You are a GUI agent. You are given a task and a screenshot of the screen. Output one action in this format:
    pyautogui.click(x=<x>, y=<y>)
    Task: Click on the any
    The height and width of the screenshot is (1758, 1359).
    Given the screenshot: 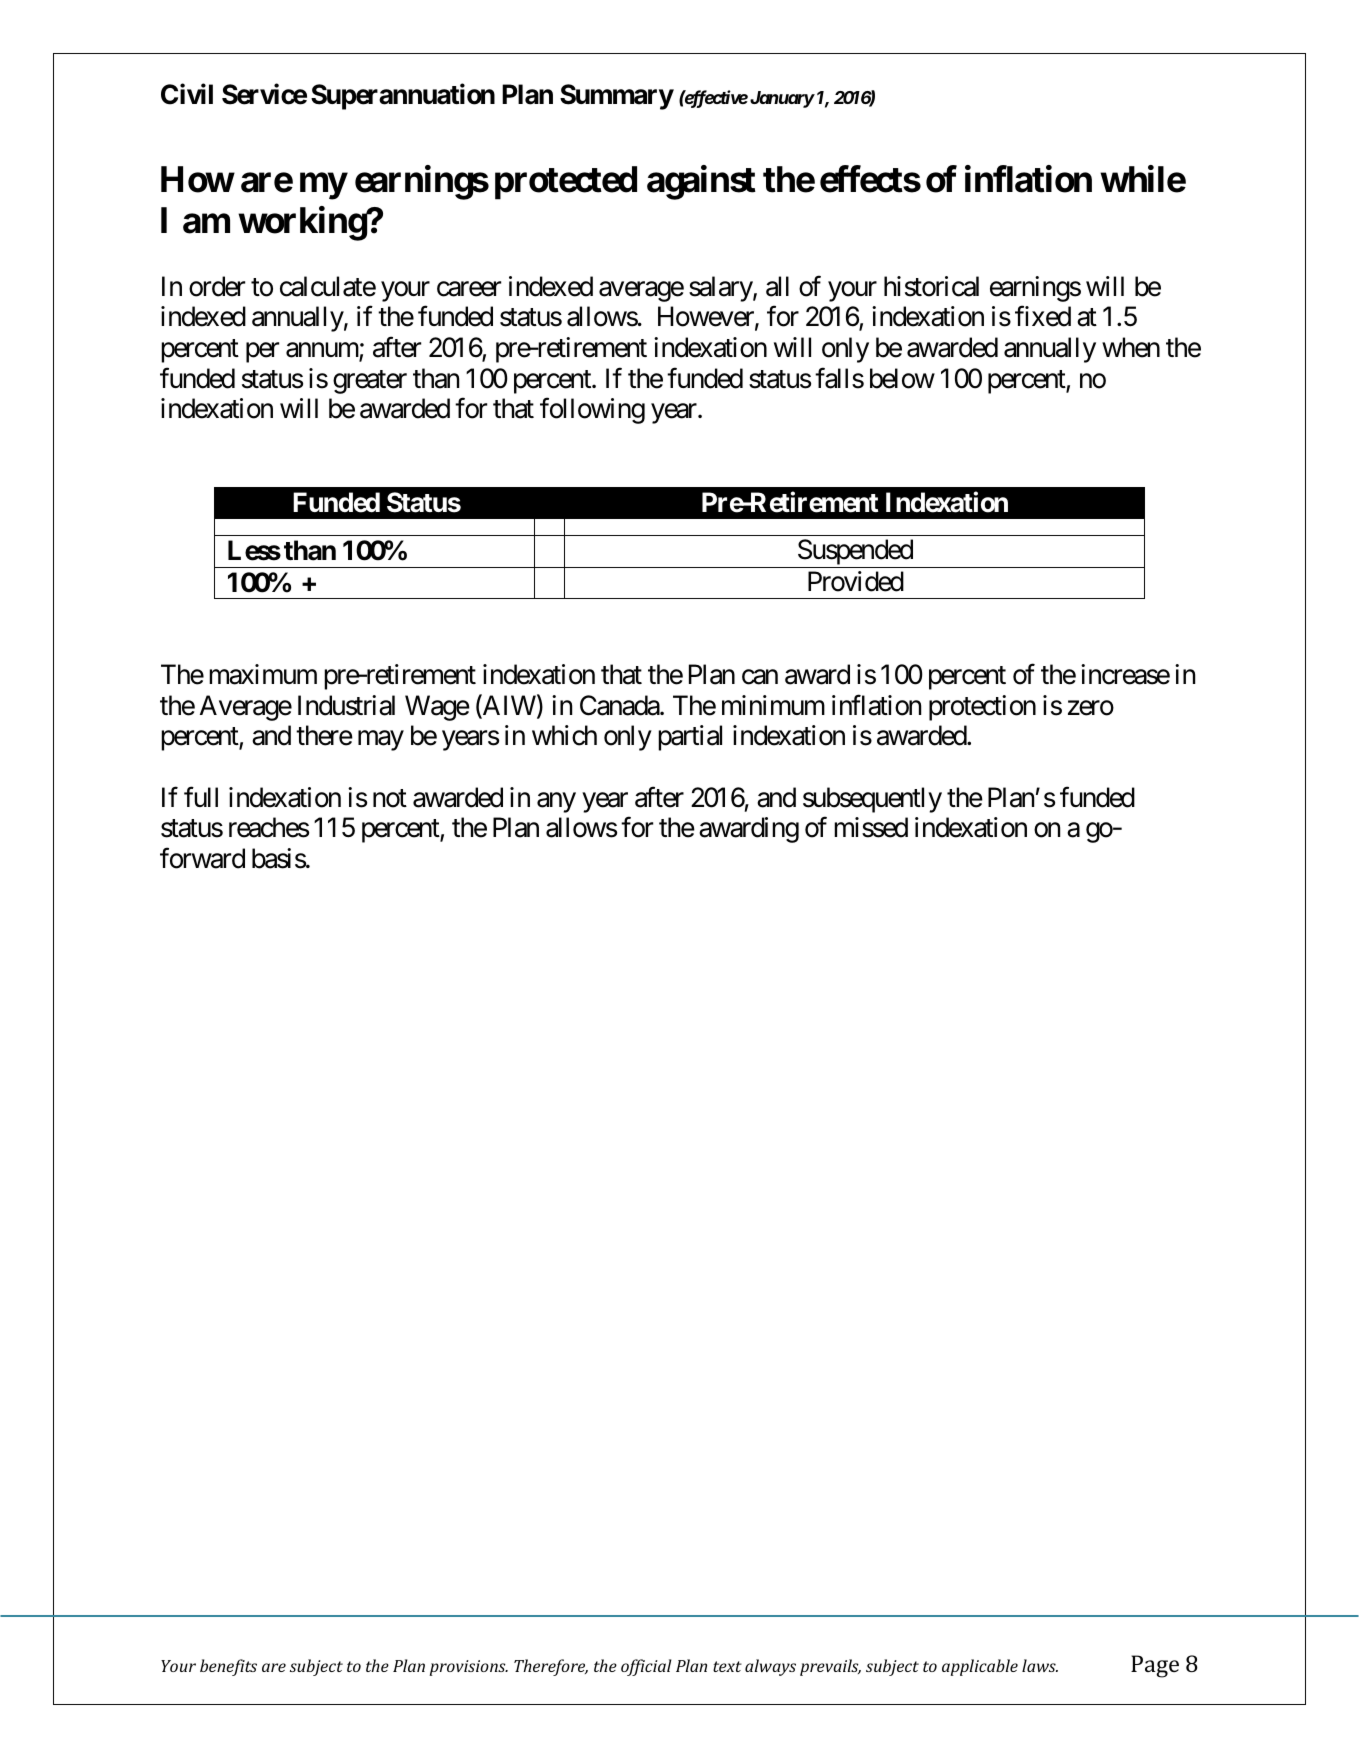 What is the action you would take?
    pyautogui.click(x=556, y=802)
